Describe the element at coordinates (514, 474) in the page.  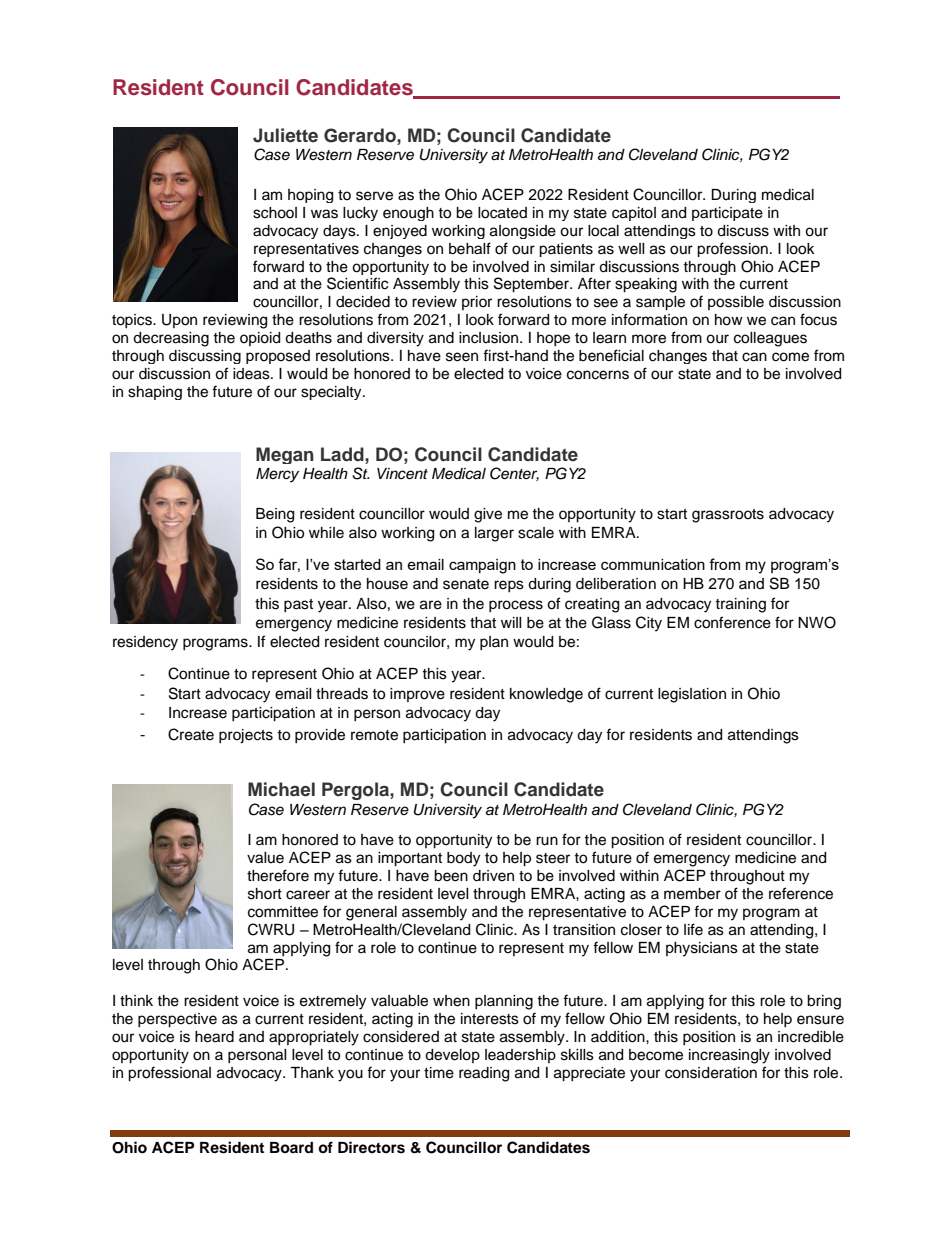
I see `Center` at that location.
